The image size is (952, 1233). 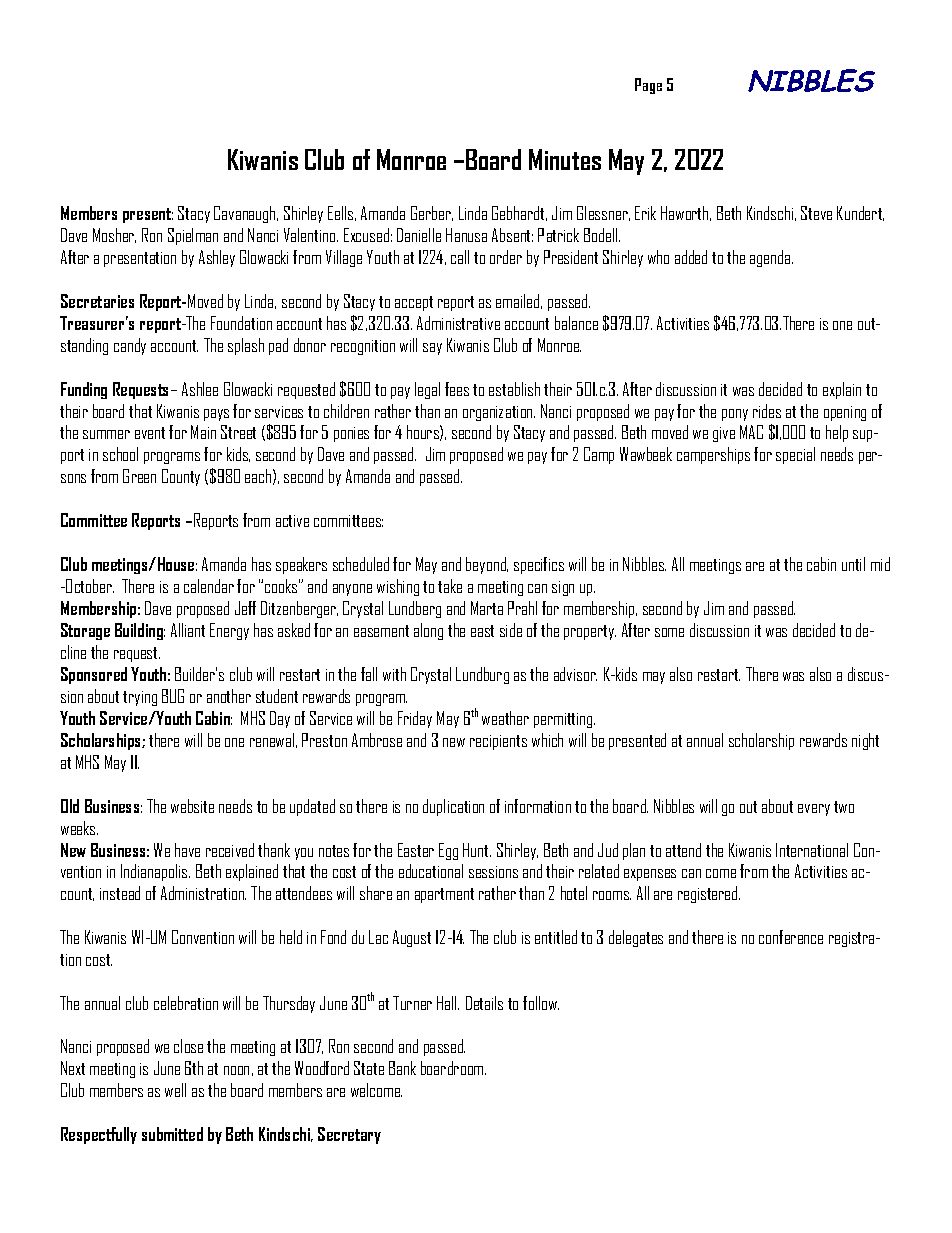 What do you see at coordinates (795, 455) in the screenshot?
I see `special` at bounding box center [795, 455].
